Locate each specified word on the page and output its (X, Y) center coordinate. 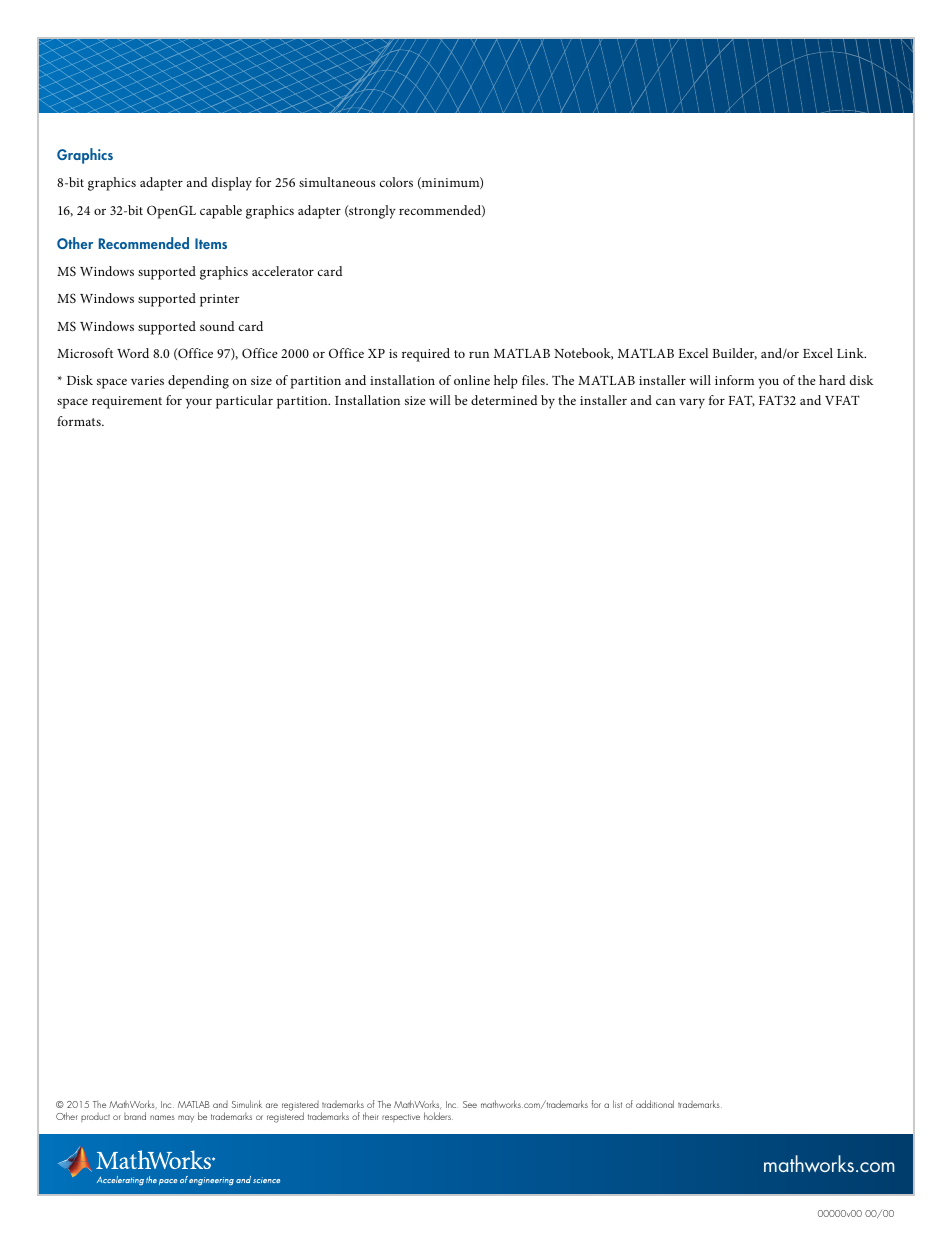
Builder (734, 354)
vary (692, 404)
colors (396, 182)
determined (504, 400)
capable (221, 212)
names (162, 1117)
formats (80, 421)
